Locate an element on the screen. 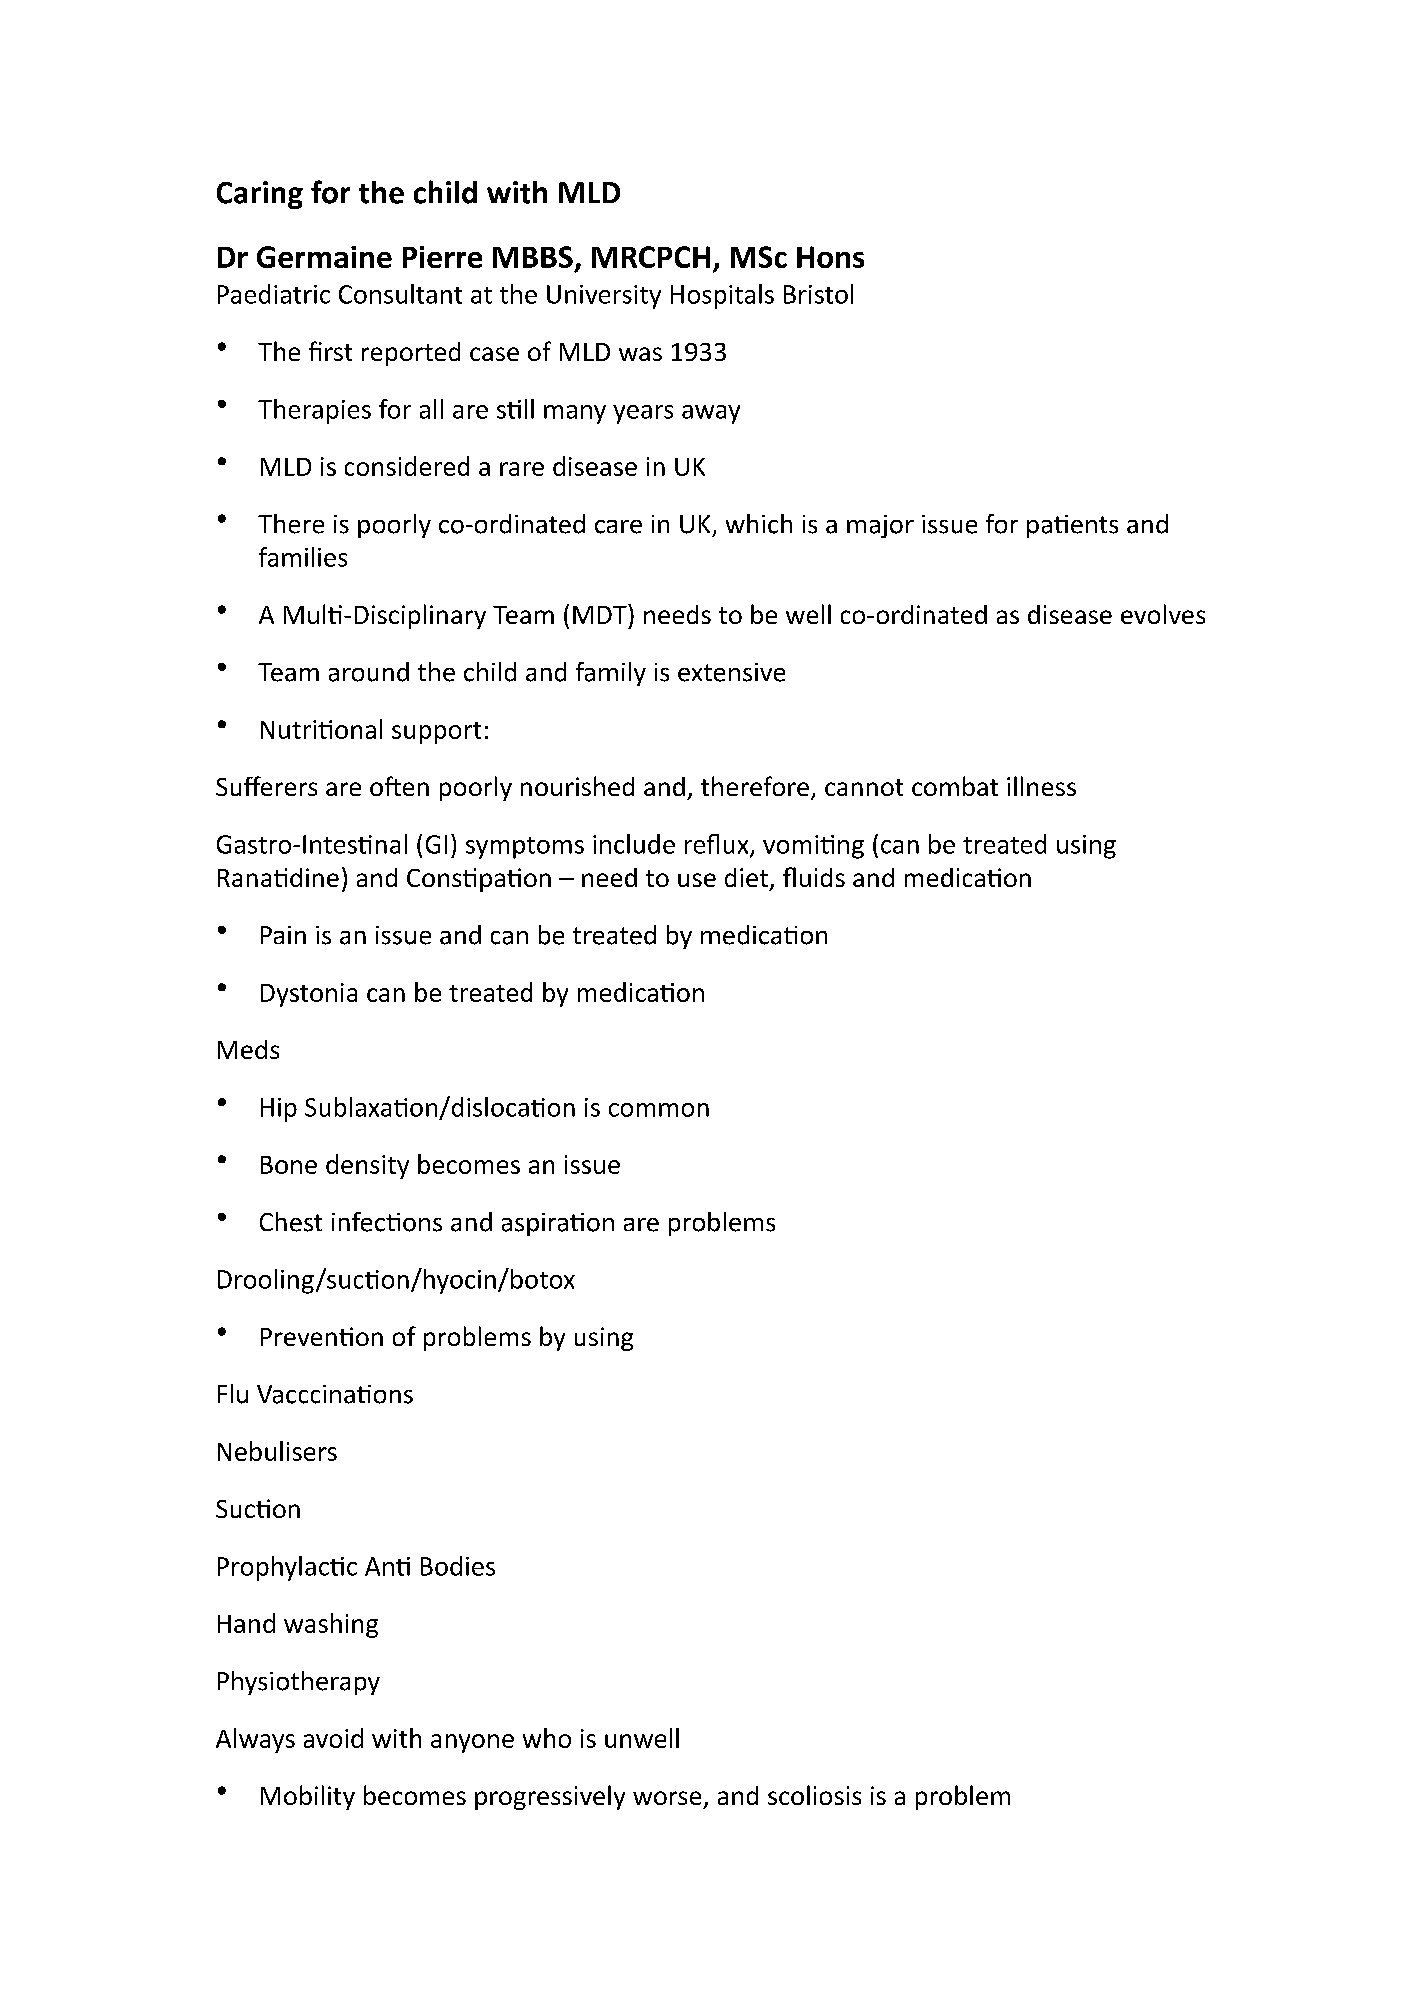 This screenshot has width=1423, height=2013. Germaine is located at coordinates (324, 257).
